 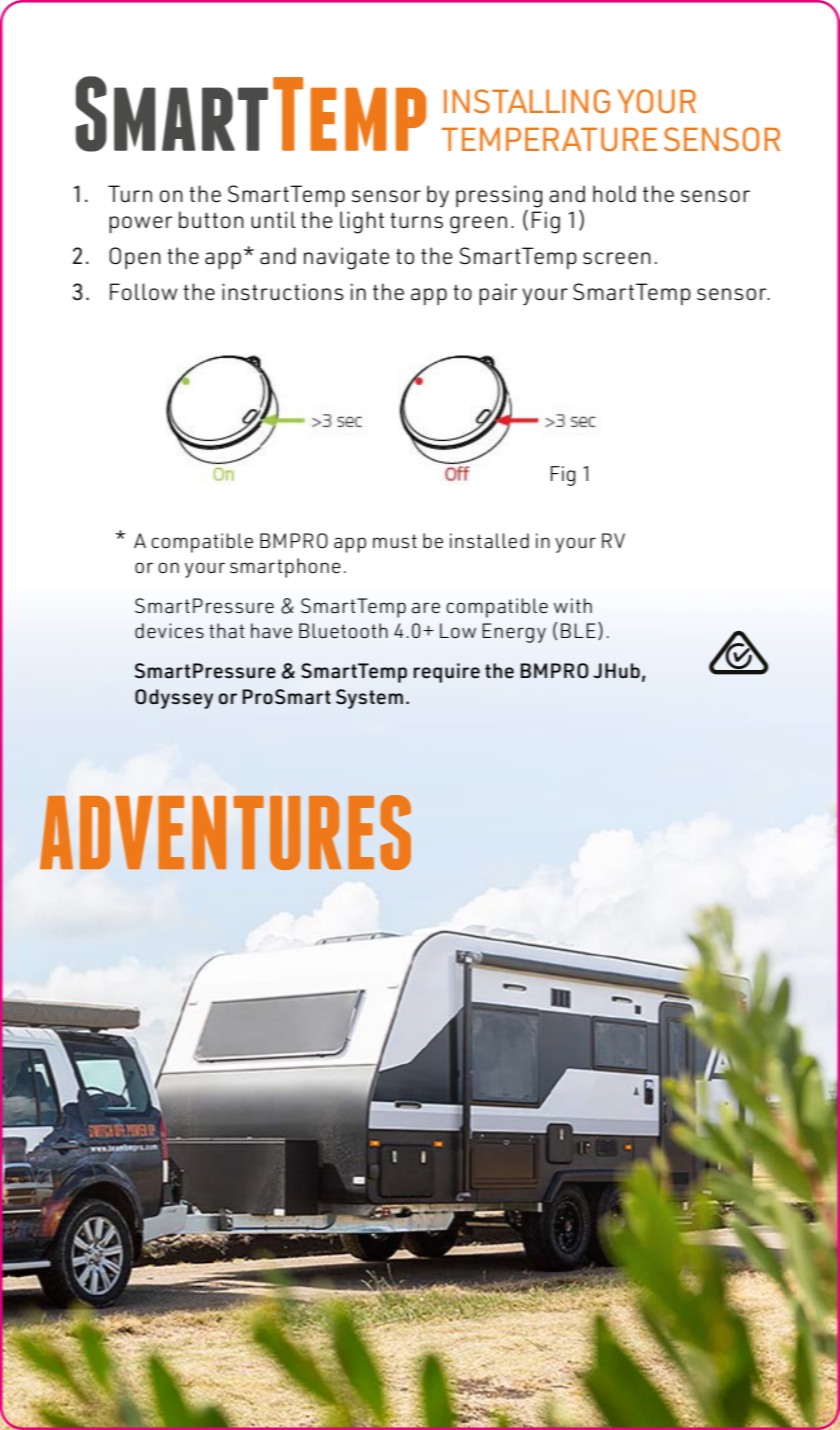 What do you see at coordinates (362, 222) in the screenshot?
I see `light` at bounding box center [362, 222].
